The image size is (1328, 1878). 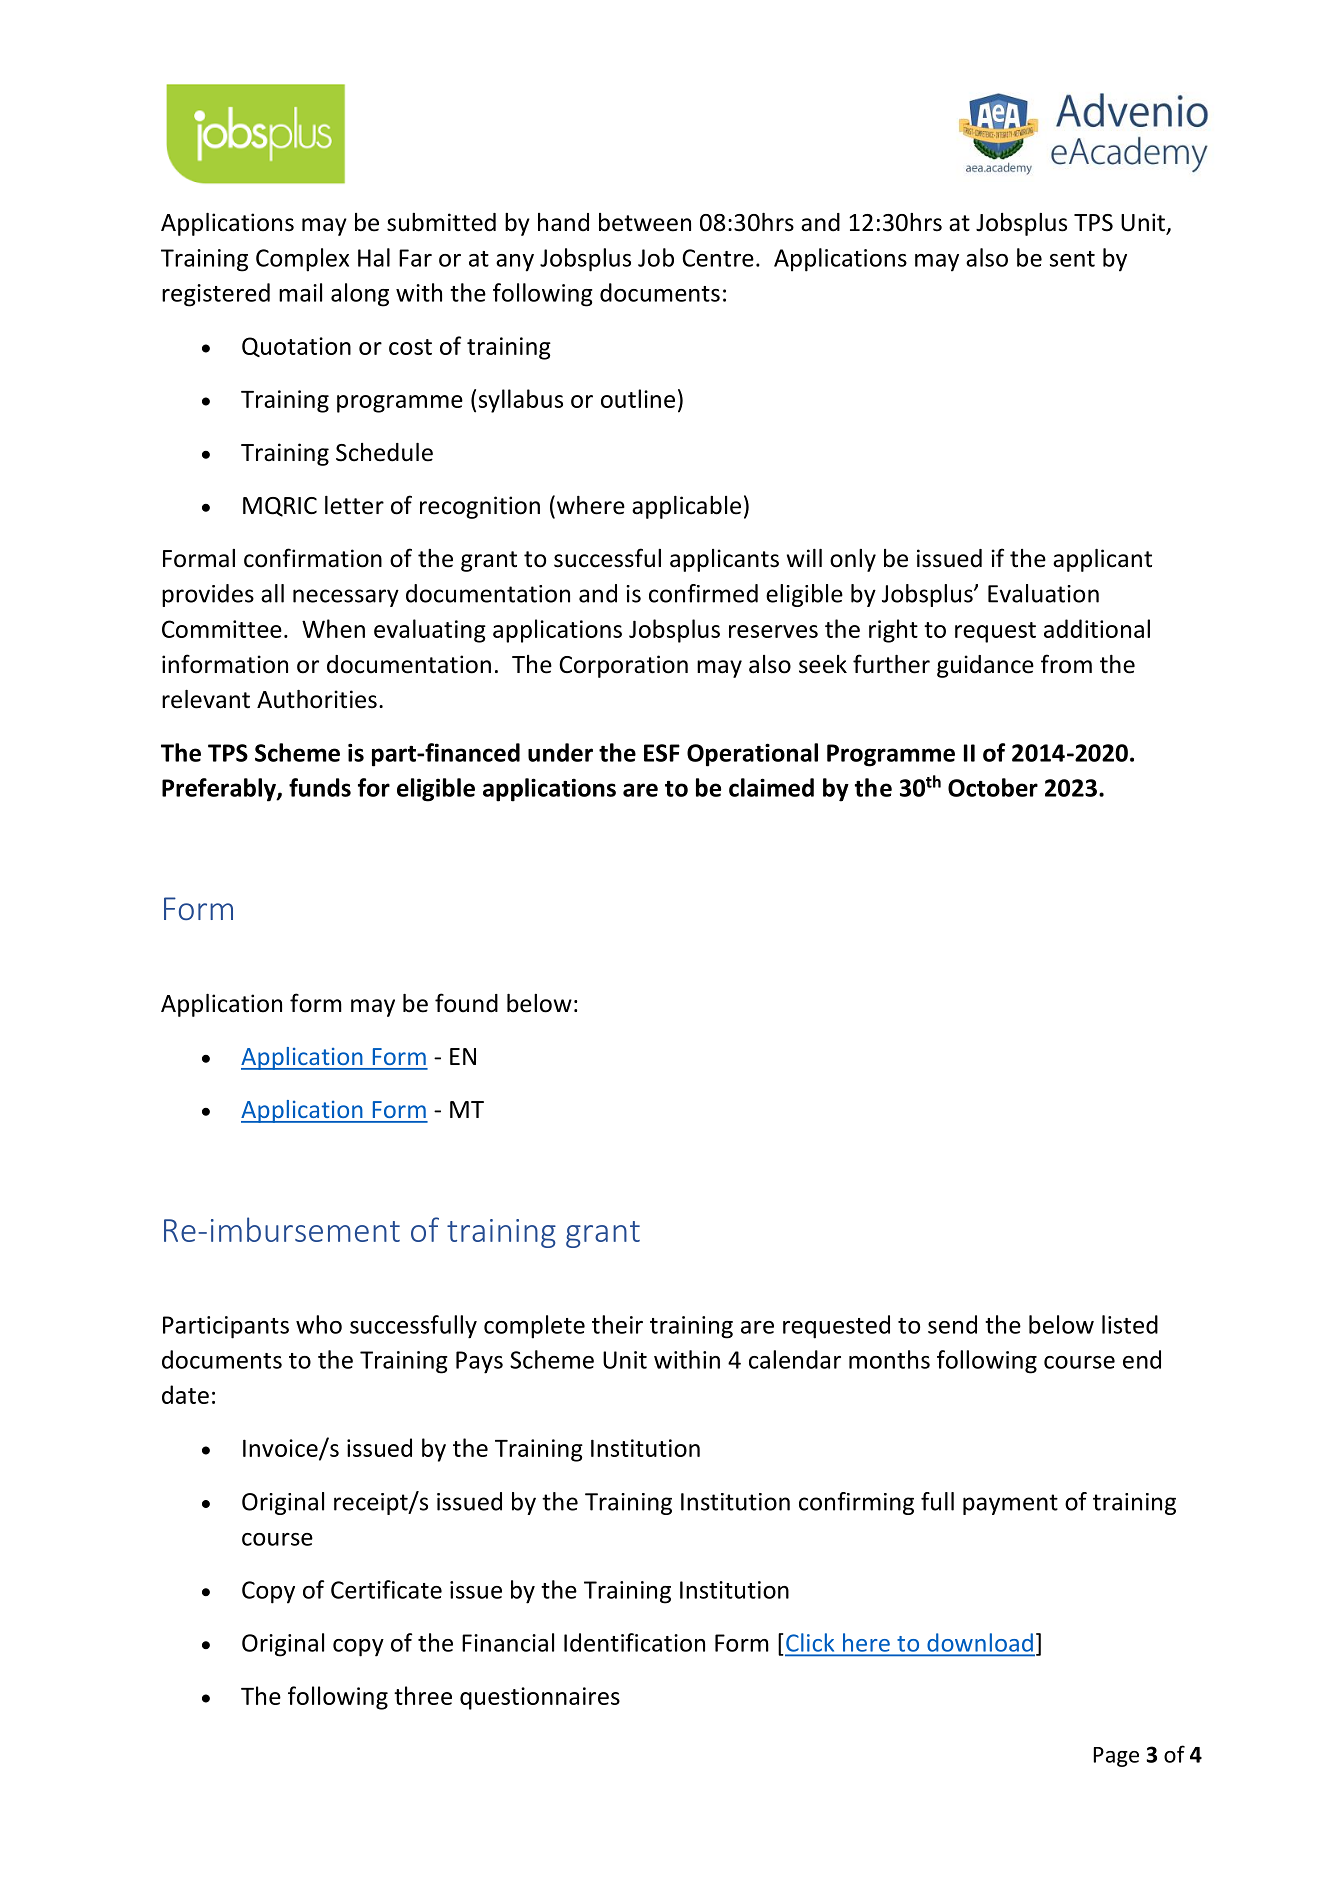 What do you see at coordinates (993, 787) in the document?
I see `October` at bounding box center [993, 787].
